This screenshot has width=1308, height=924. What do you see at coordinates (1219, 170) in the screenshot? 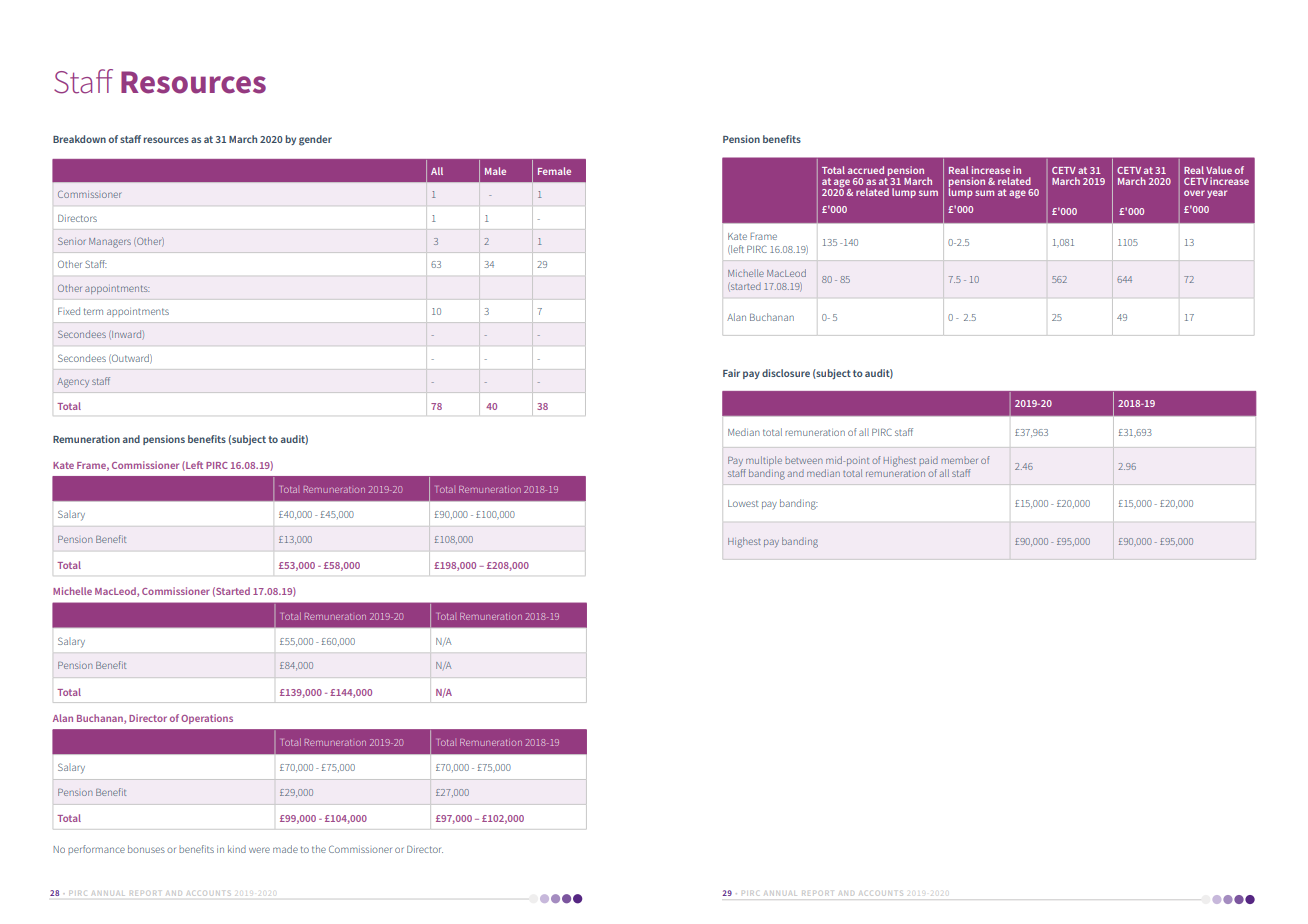
I see `Value` at bounding box center [1219, 170].
